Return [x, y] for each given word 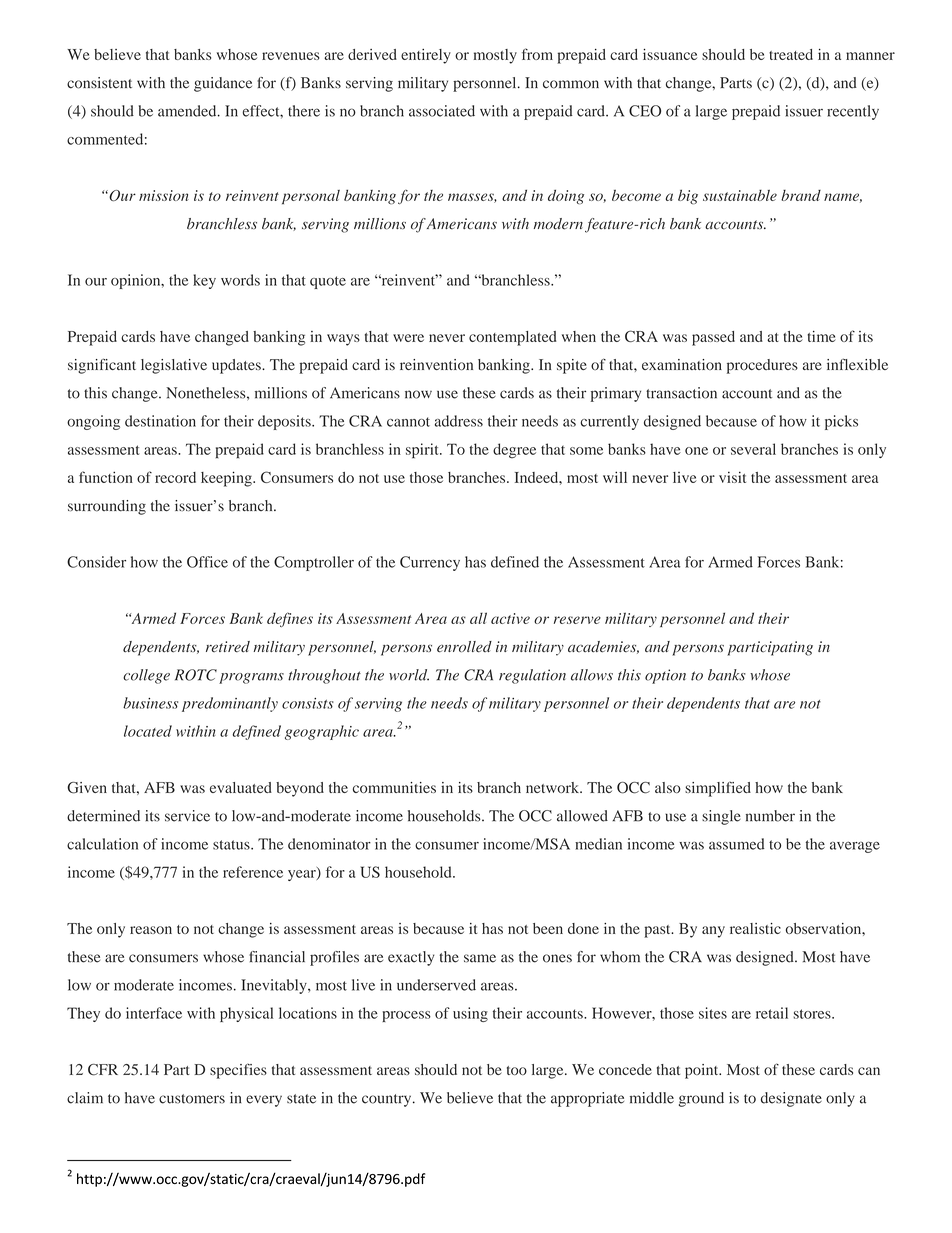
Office [207, 562]
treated [791, 54]
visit [732, 477]
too [517, 1070]
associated [442, 111]
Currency [430, 563]
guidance [223, 84]
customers [192, 1099]
